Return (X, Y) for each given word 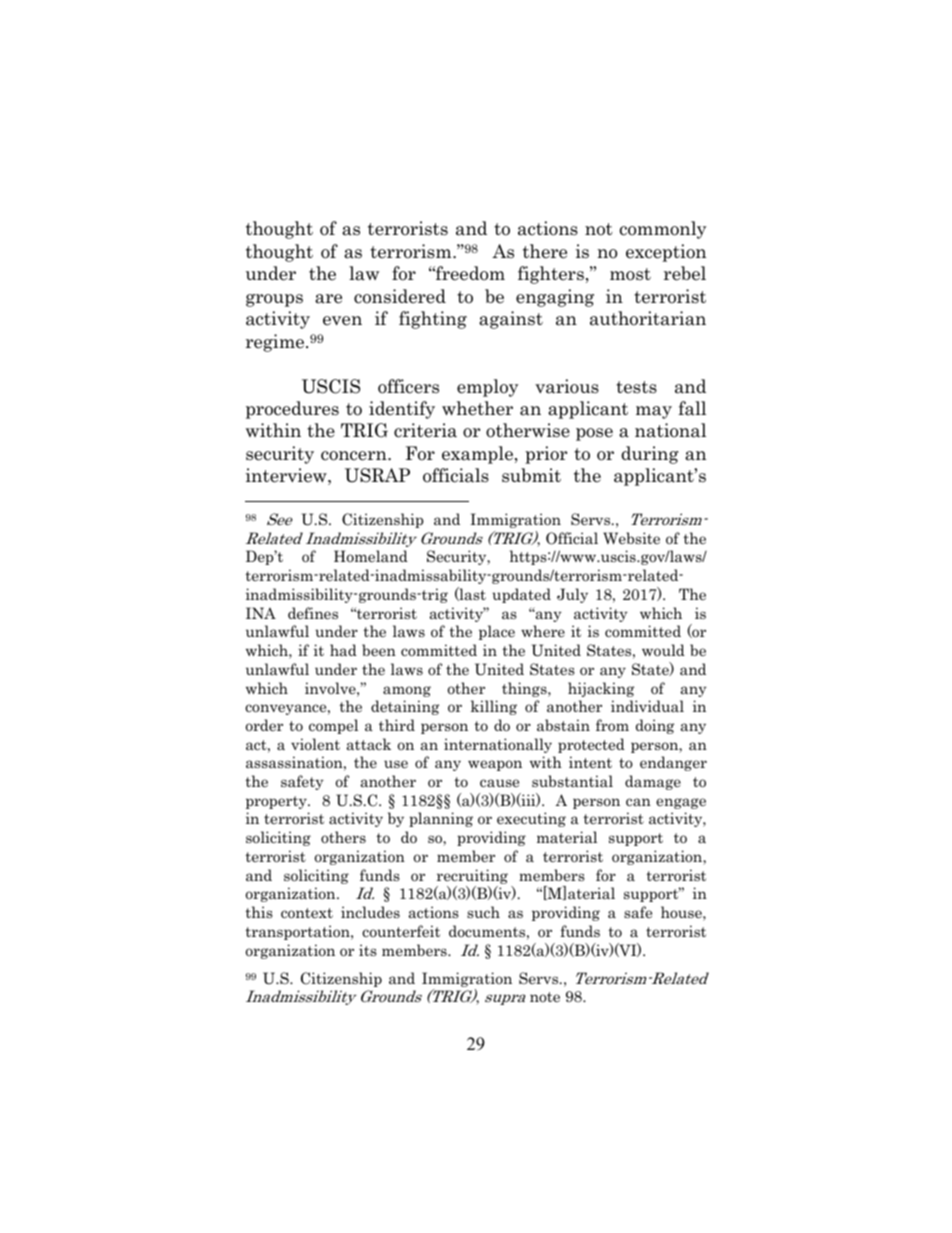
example (477, 455)
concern (355, 456)
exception (666, 253)
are (328, 299)
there (545, 251)
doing (655, 726)
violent (315, 744)
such (483, 912)
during (650, 455)
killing (494, 707)
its (368, 950)
